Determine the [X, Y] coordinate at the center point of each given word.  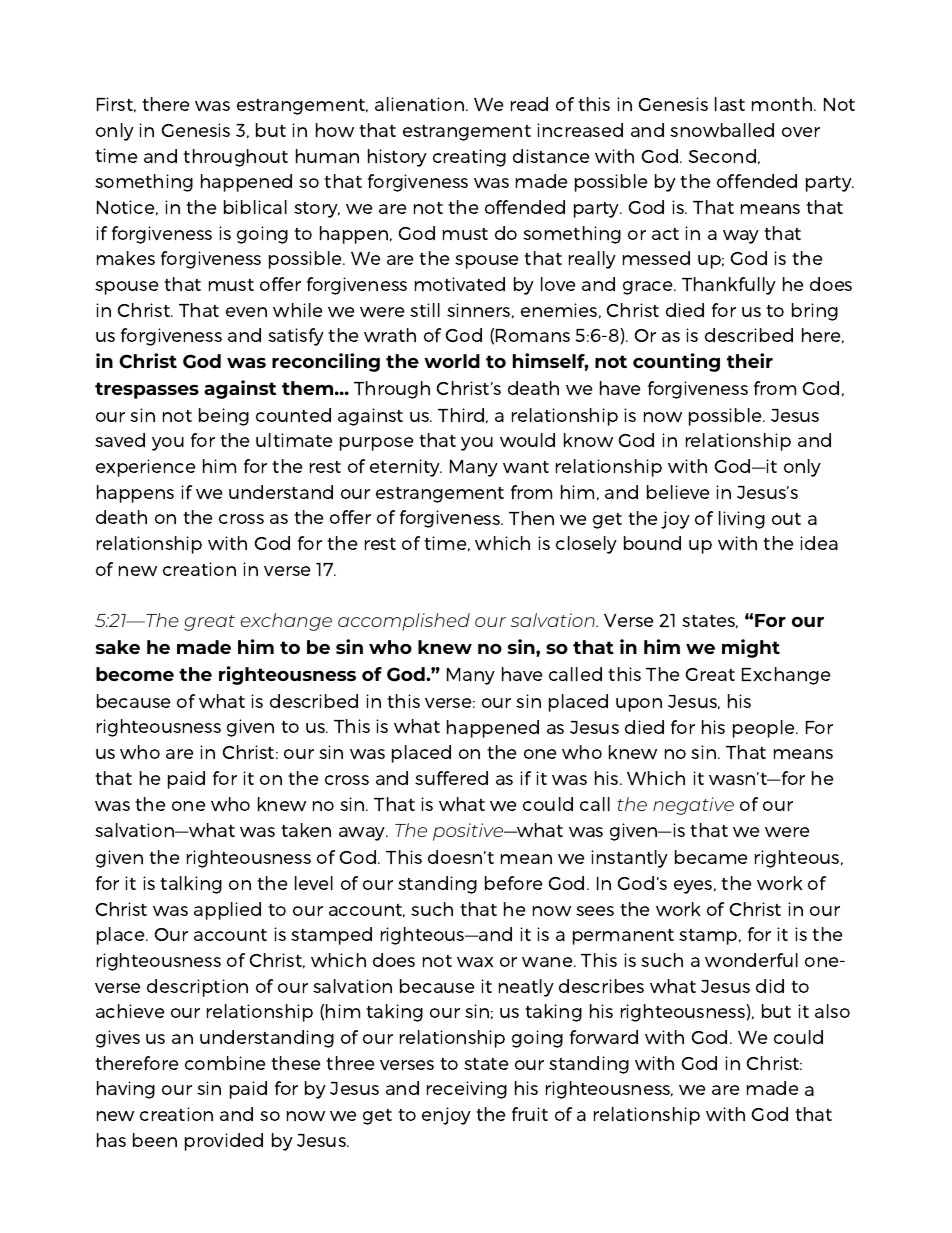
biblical [255, 207]
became [711, 857]
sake [118, 647]
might [751, 648]
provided [224, 1142]
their [750, 360]
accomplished [404, 622]
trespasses [147, 390]
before [513, 883]
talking [191, 885]
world [452, 361]
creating [469, 158]
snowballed [722, 130]
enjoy [446, 1116]
